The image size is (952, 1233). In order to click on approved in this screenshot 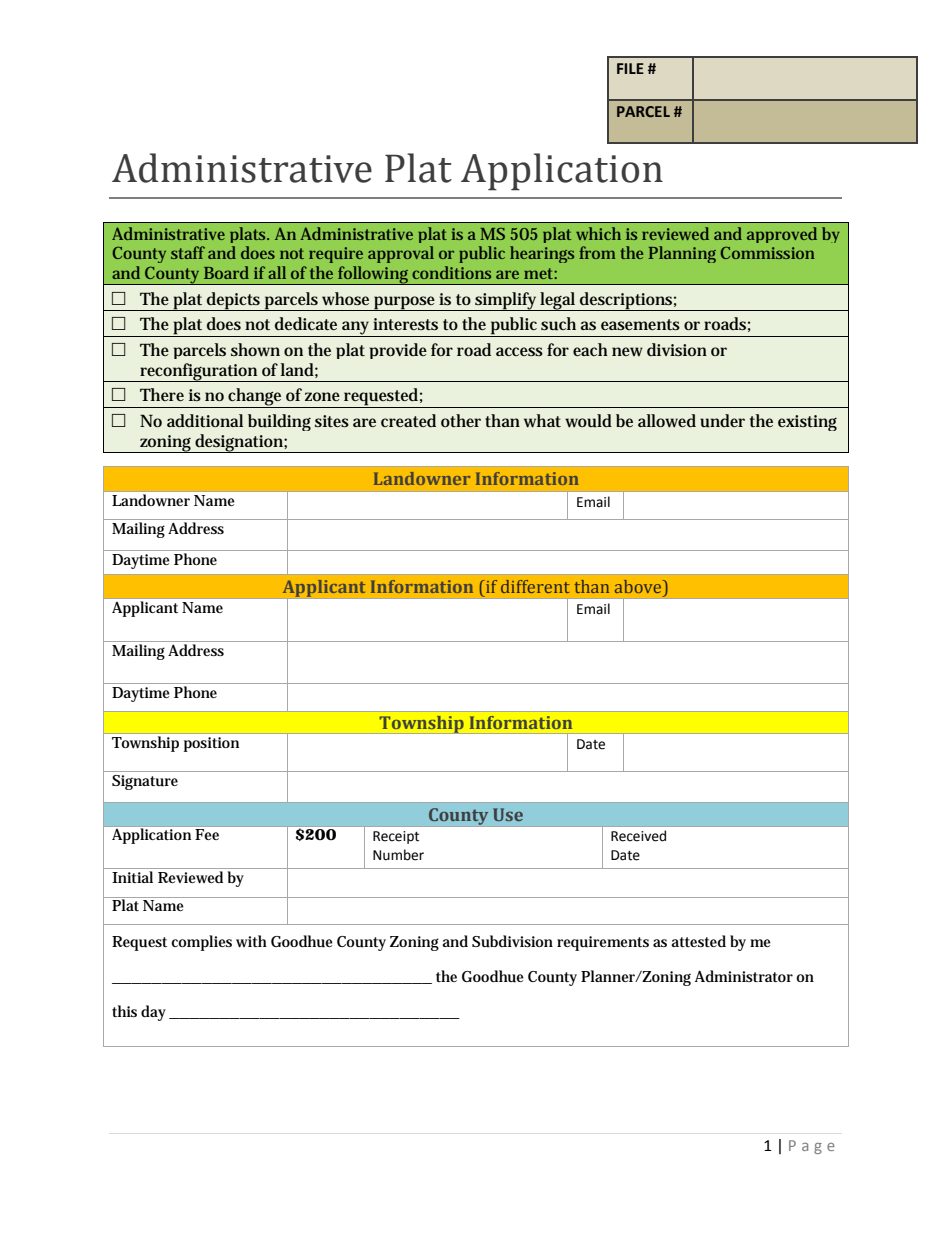, I will do `click(782, 235)`.
